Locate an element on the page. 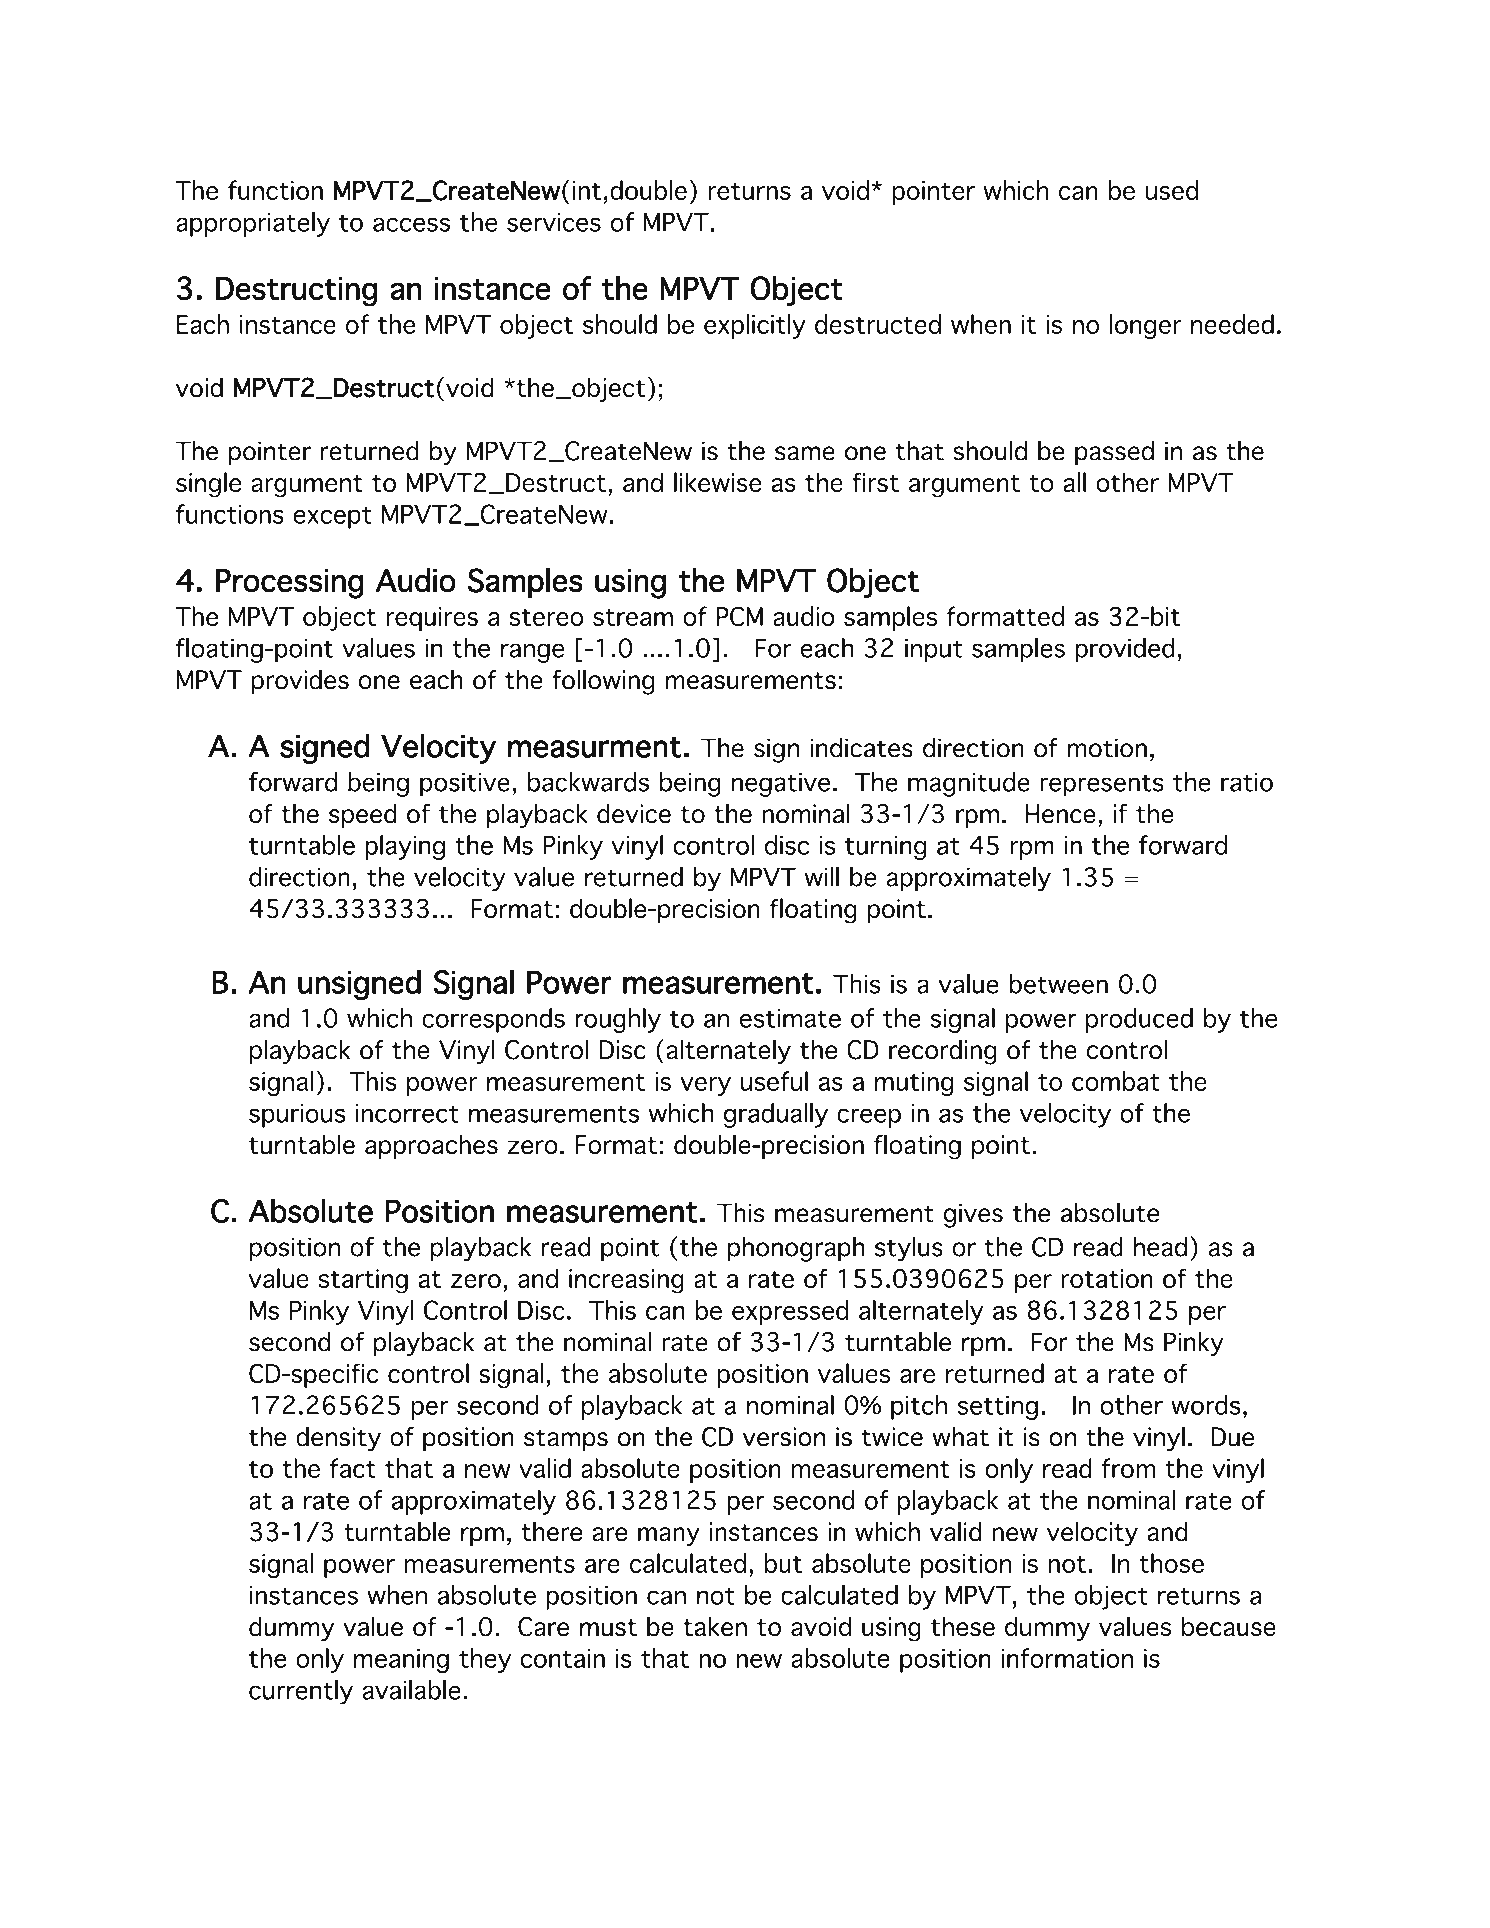 The width and height of the document is (1490, 1928). used is located at coordinates (1172, 190).
